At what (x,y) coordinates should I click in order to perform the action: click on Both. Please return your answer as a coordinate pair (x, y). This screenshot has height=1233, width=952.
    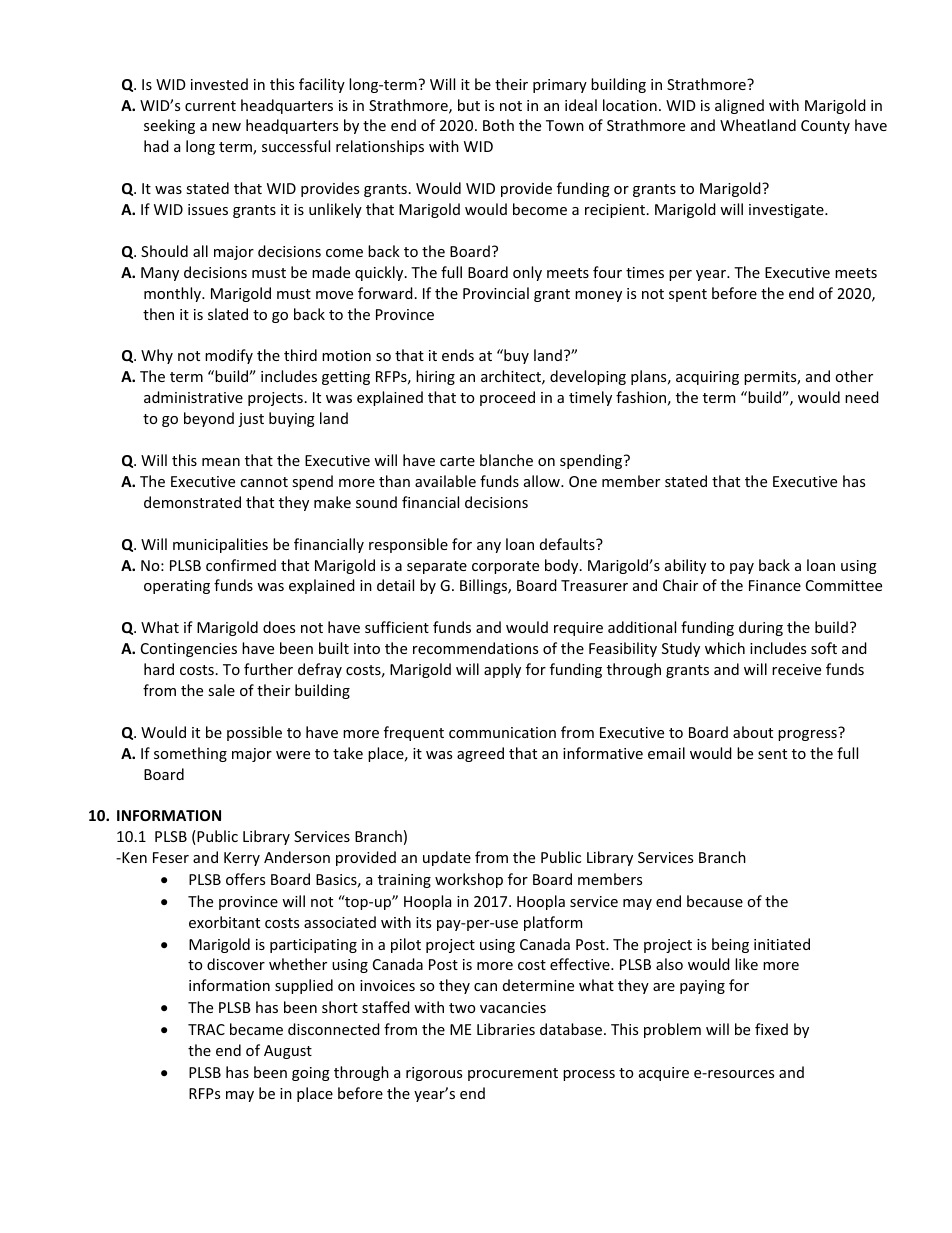
    Looking at the image, I should click on (498, 125).
